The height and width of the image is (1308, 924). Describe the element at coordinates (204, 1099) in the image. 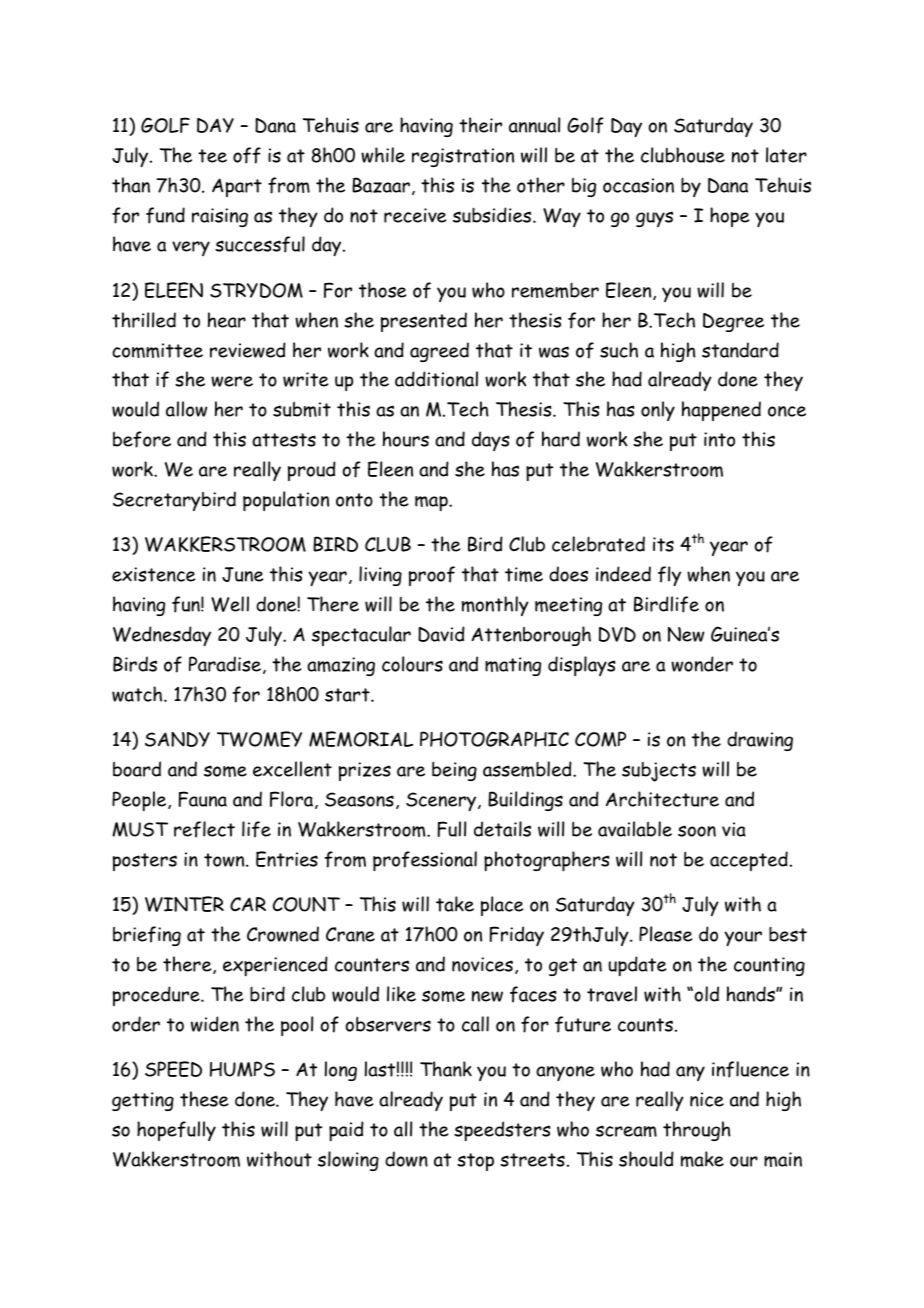

I see `these` at that location.
